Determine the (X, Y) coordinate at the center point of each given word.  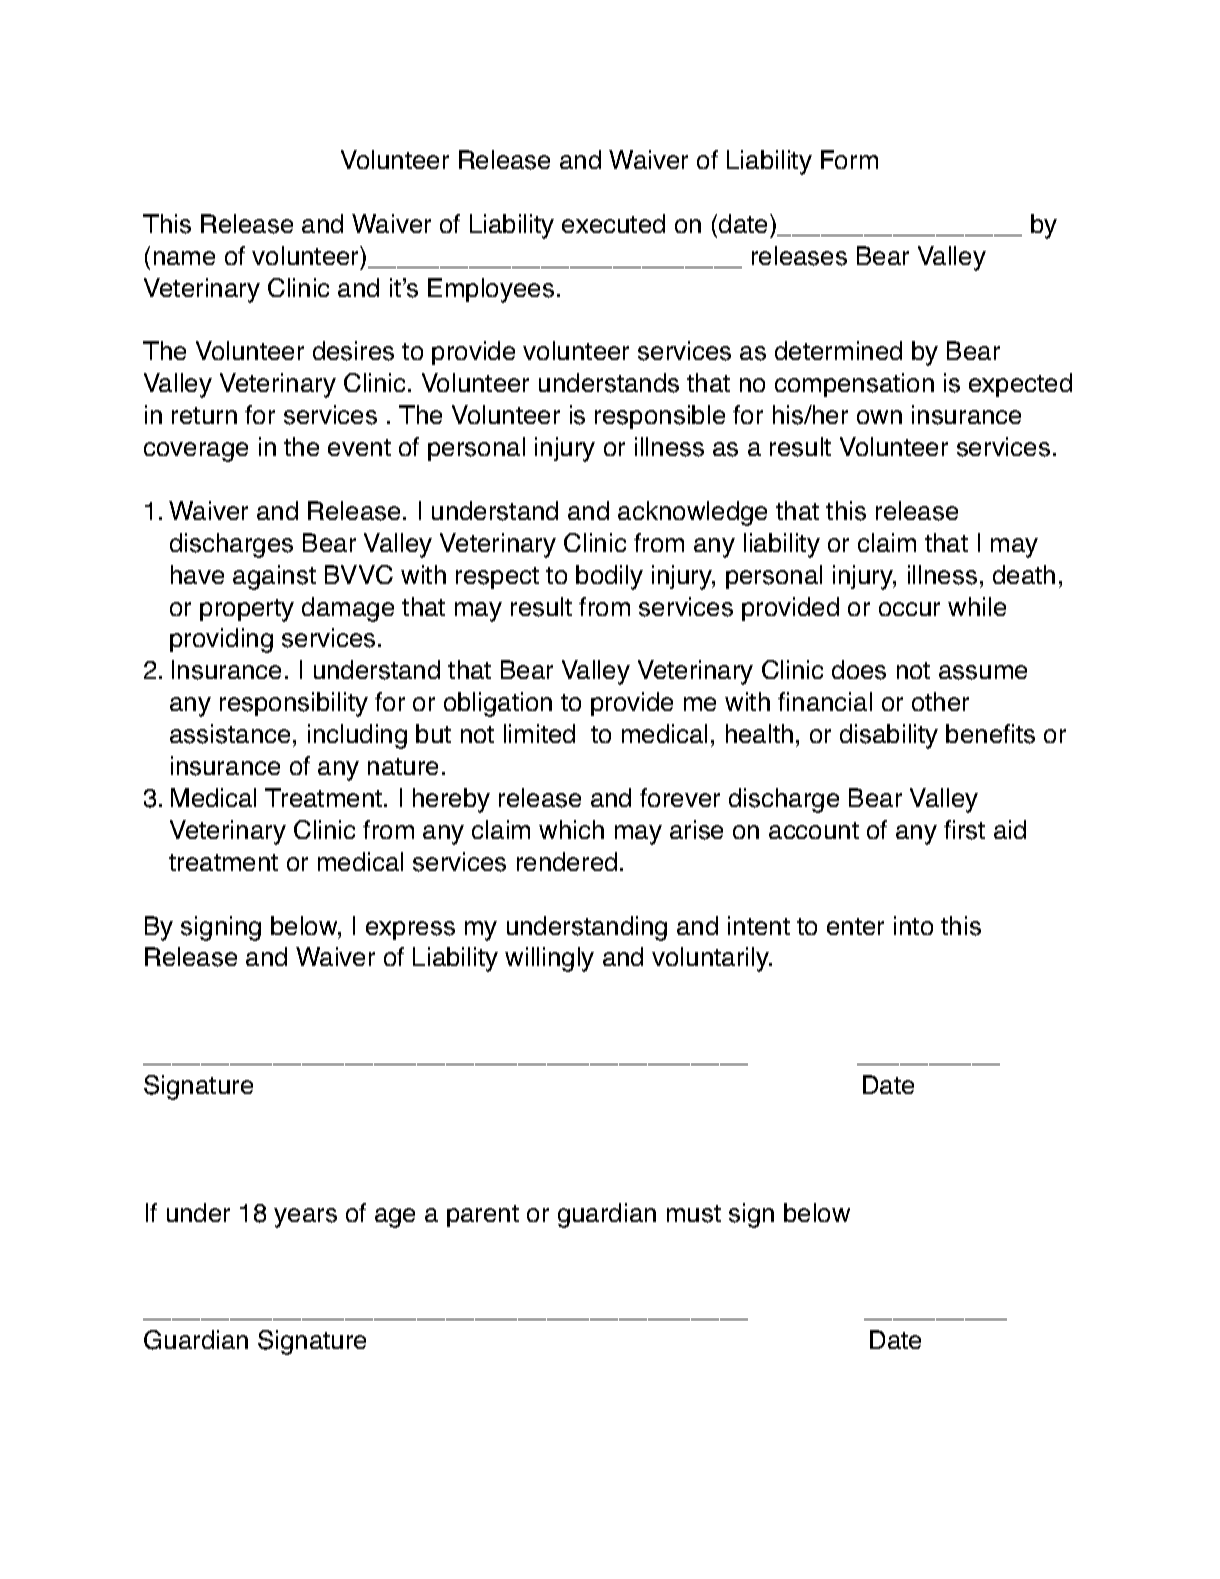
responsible (660, 417)
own (879, 417)
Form (849, 159)
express (410, 930)
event (359, 447)
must (694, 1214)
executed (613, 223)
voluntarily (711, 959)
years (305, 1218)
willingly (549, 959)
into (913, 925)
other (940, 701)
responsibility (294, 704)
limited (539, 733)
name (184, 258)
